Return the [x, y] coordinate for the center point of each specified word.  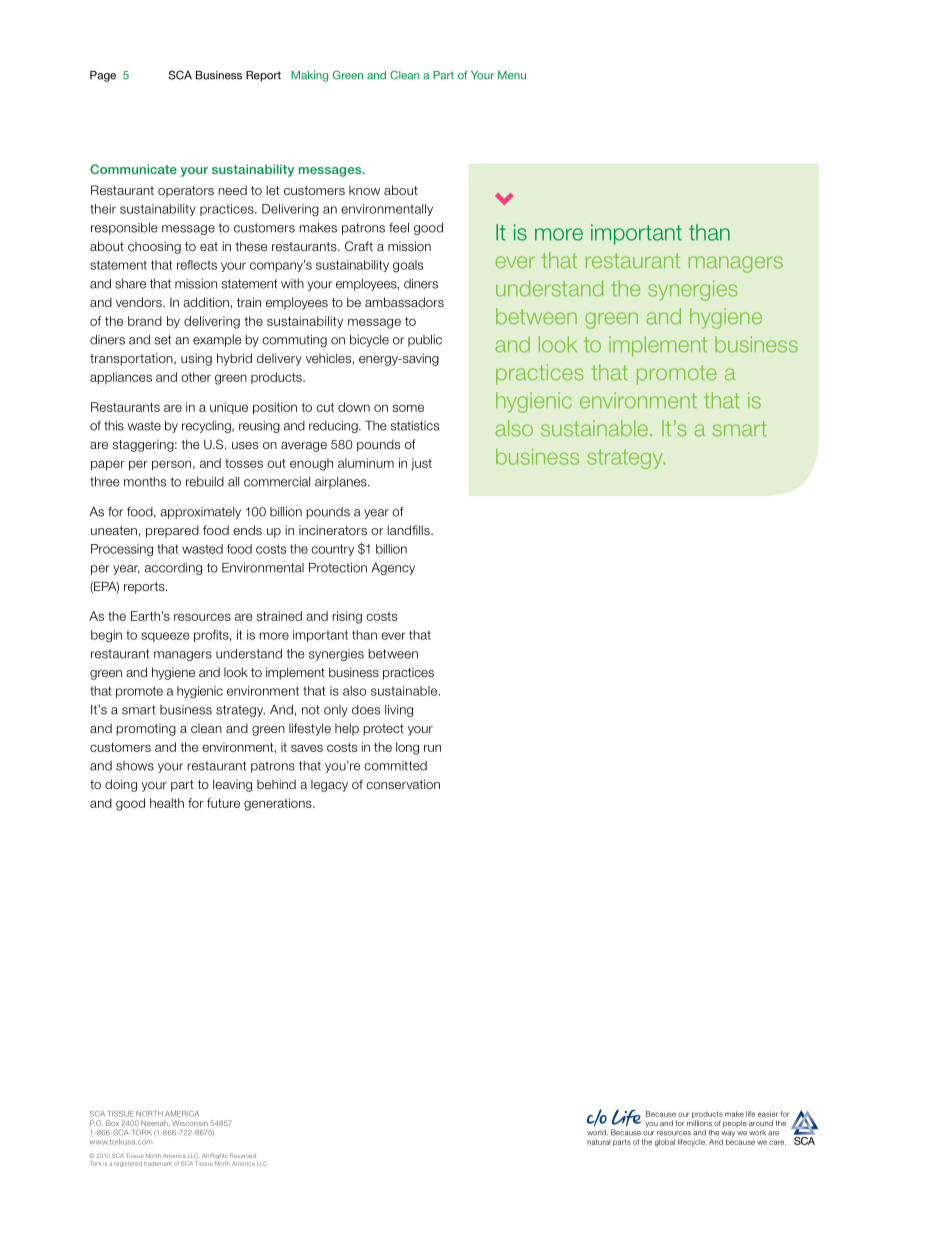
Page [103, 76]
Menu [512, 75]
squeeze [165, 637]
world [597, 1133]
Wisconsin [190, 1123]
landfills [410, 530]
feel [399, 228]
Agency [393, 569]
